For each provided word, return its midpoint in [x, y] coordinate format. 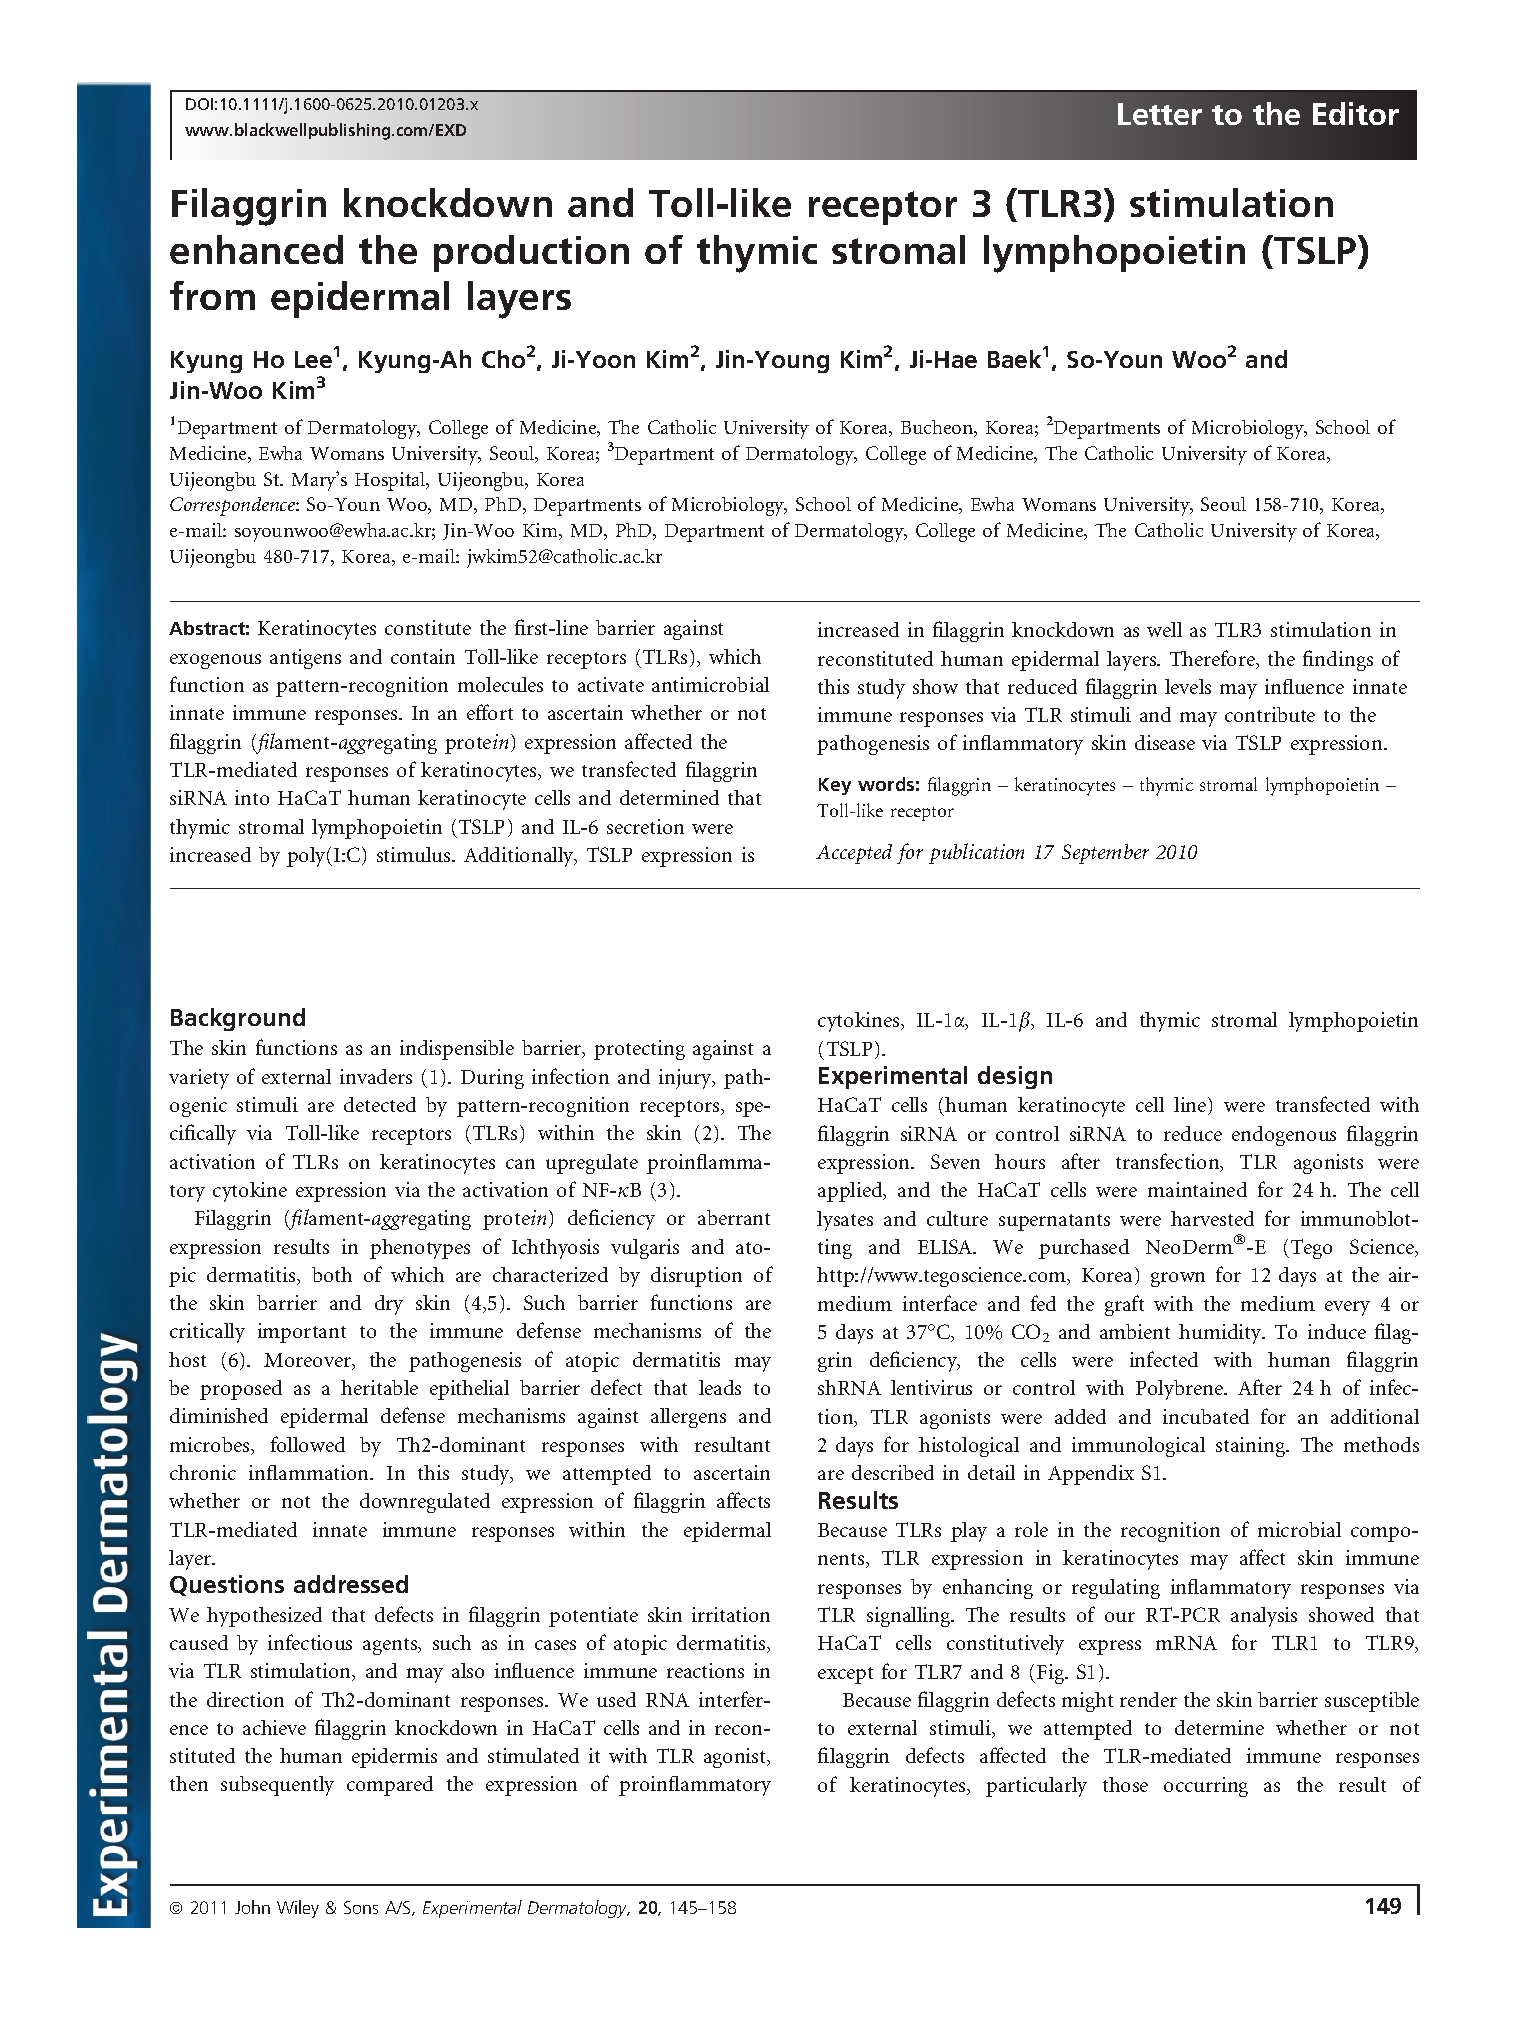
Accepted [854, 854]
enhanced [256, 249]
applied [851, 1192]
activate [611, 684]
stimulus [415, 854]
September [1105, 854]
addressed [351, 1584]
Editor [1356, 113]
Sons [361, 1907]
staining [1252, 1447]
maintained [1197, 1189]
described [893, 1472]
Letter [1160, 114]
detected [380, 1104]
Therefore [1213, 659]
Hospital [391, 481]
